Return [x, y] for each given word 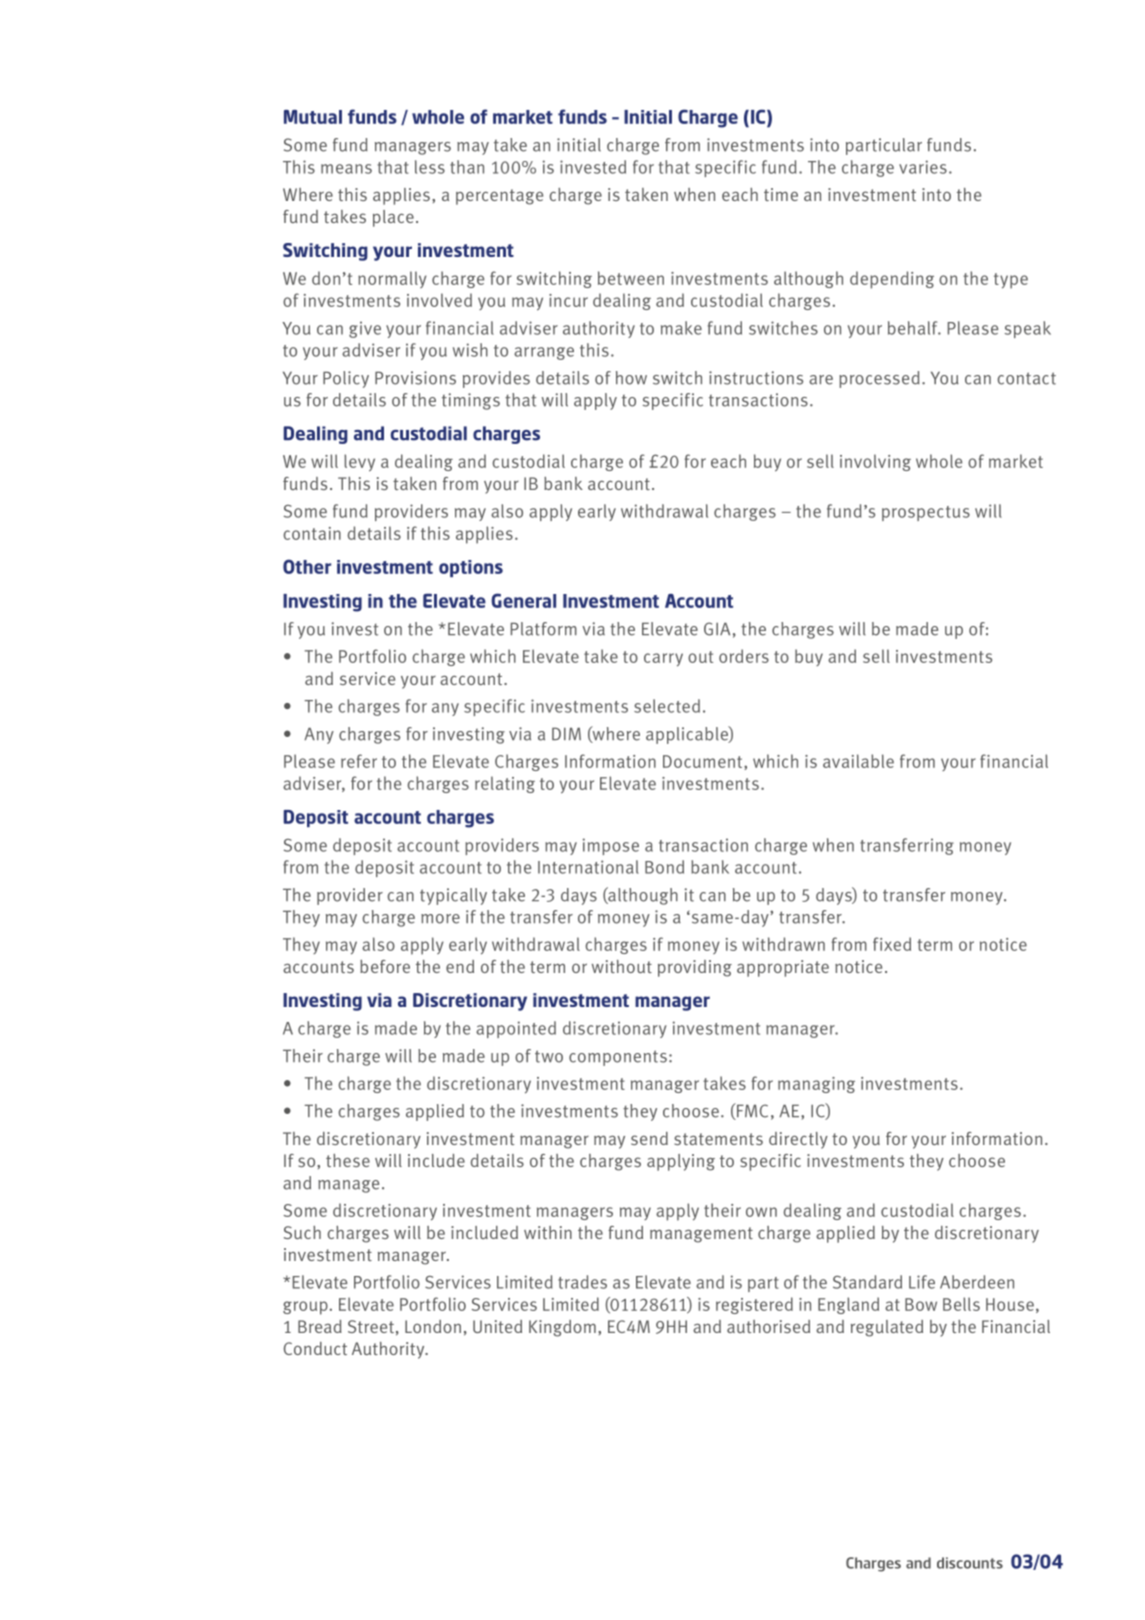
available [858, 761]
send [649, 1138]
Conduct [315, 1348]
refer [359, 761]
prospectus [926, 513]
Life [922, 1282]
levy [359, 463]
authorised [768, 1326]
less [430, 167]
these [348, 1160]
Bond [664, 867]
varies [923, 167]
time [781, 194]
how [631, 378]
